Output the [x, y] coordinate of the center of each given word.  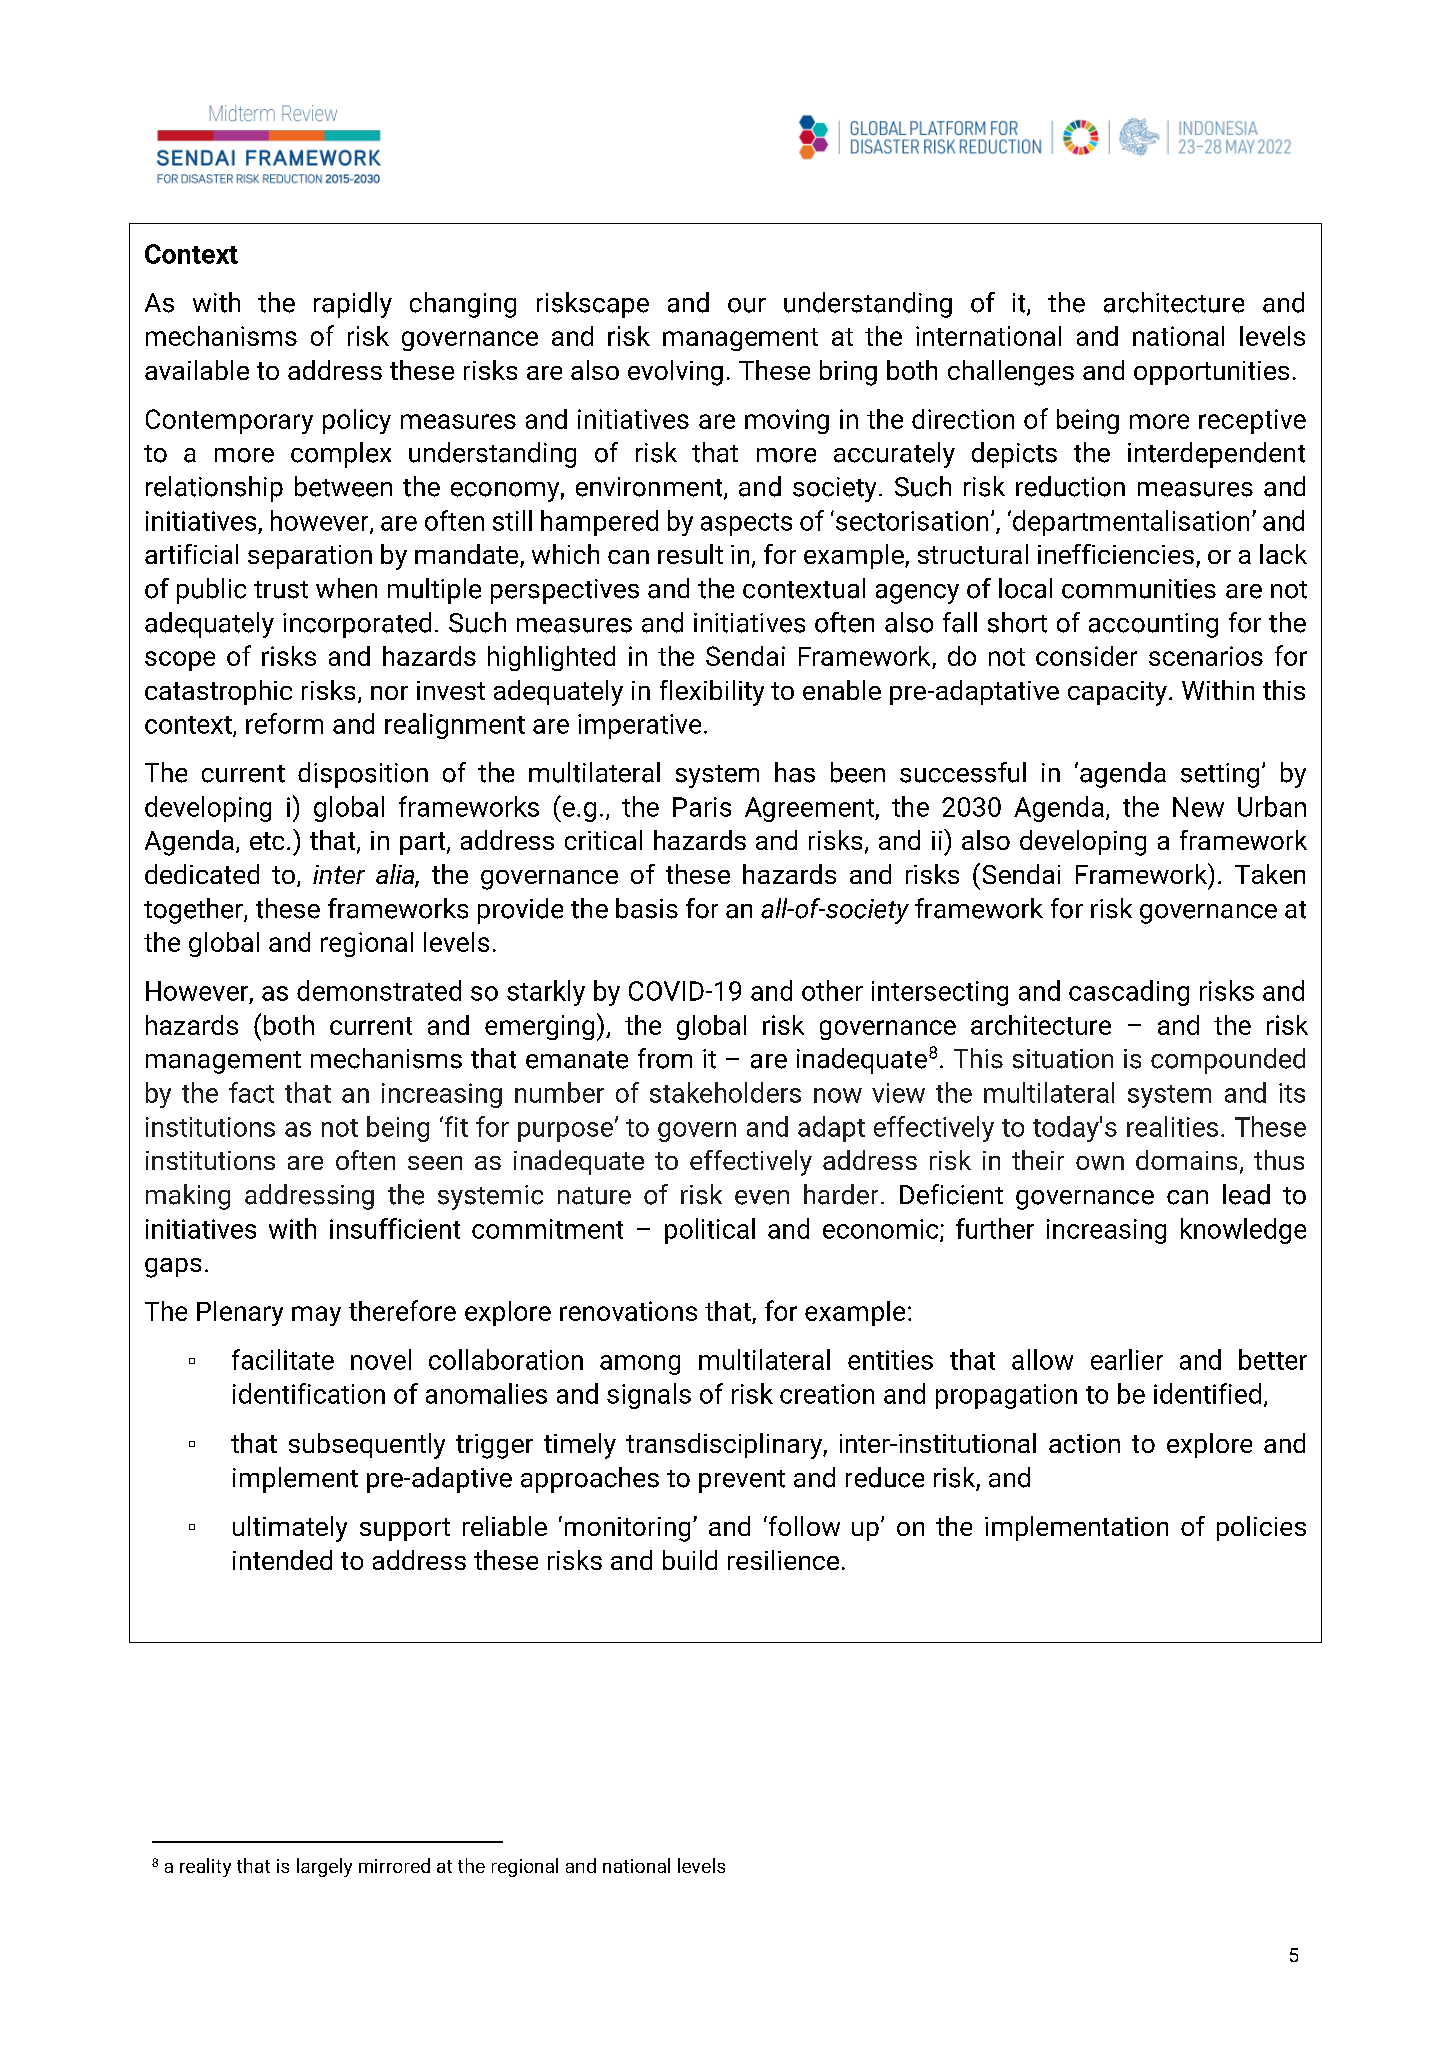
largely [324, 1867]
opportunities [1211, 373]
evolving [675, 373]
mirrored [394, 1865]
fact [251, 1092]
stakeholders [725, 1092]
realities [1172, 1126]
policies [1261, 1528]
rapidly [353, 305]
